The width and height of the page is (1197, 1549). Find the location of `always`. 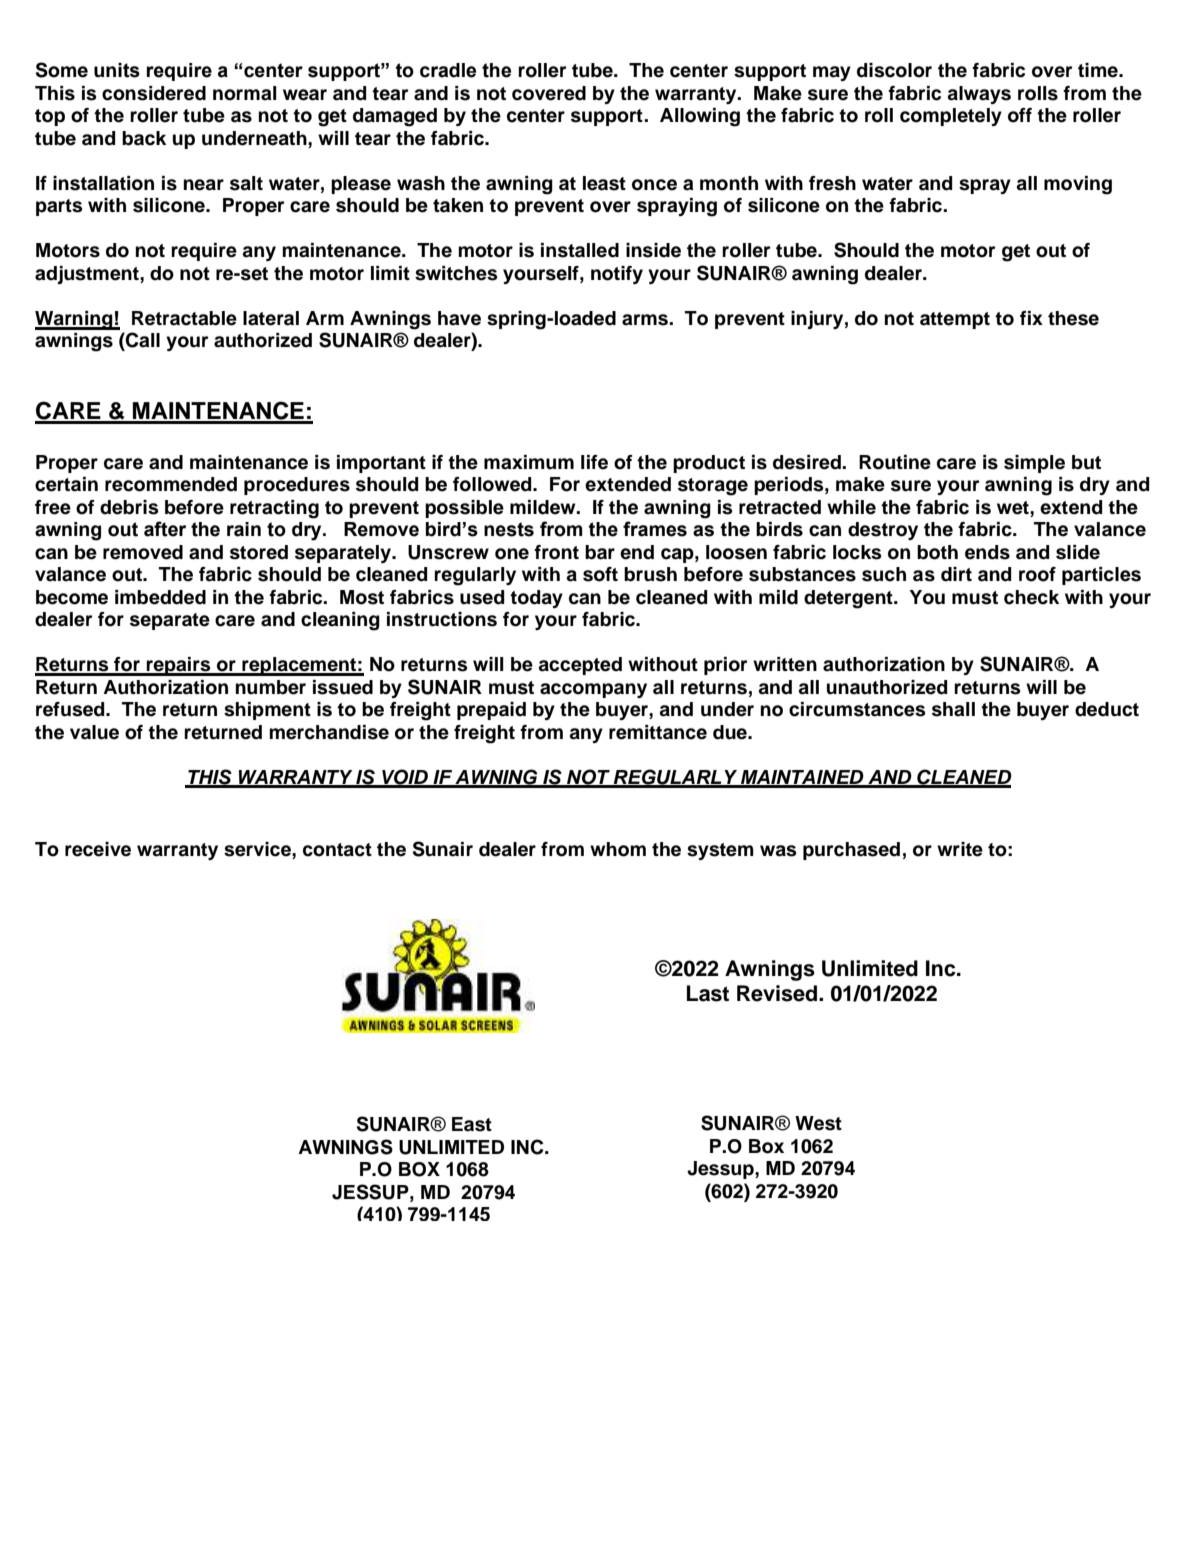

always is located at coordinates (979, 95).
